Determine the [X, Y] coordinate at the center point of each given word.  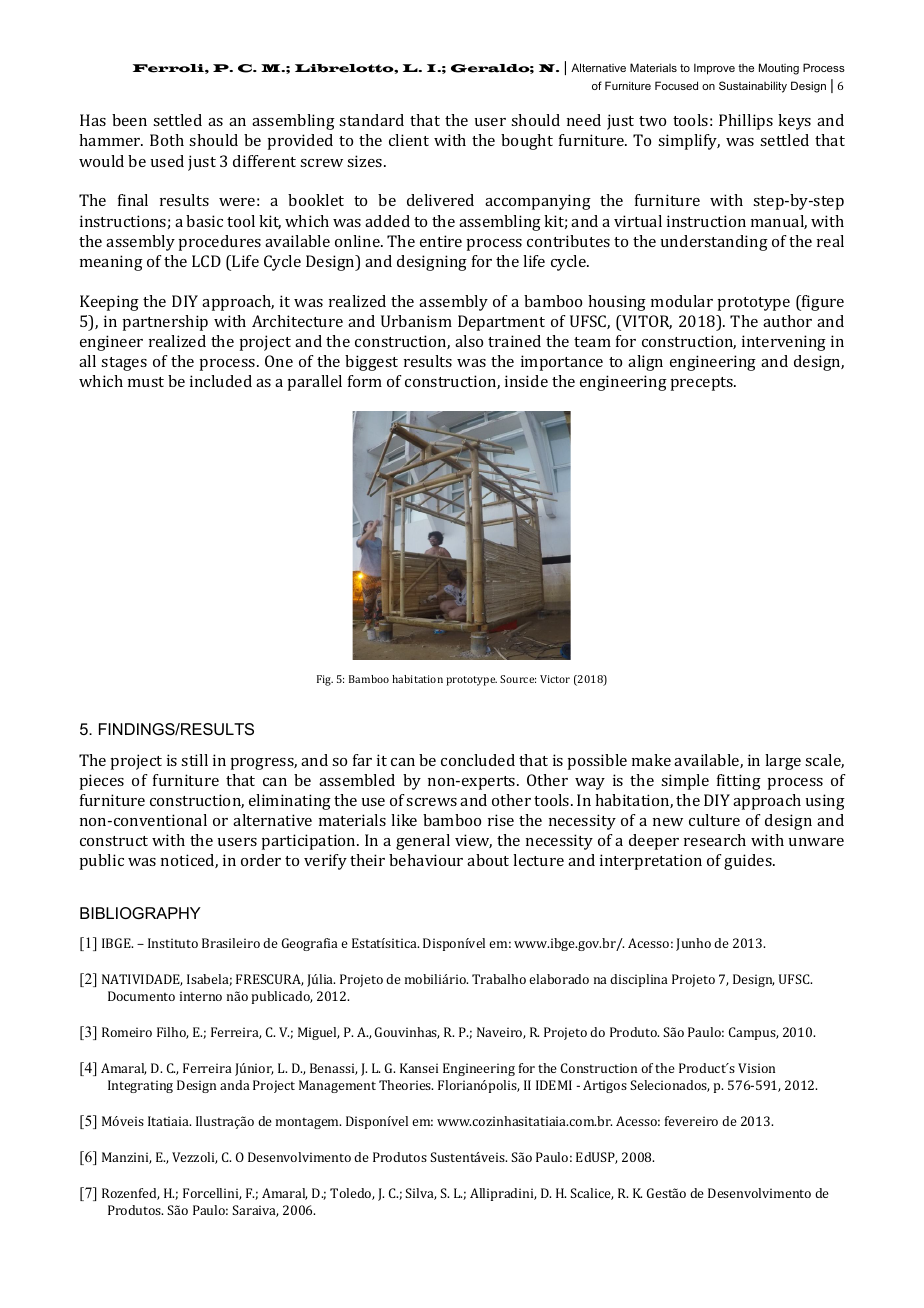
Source [518, 679]
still [194, 760]
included [221, 381]
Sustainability [753, 87]
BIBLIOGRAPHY [140, 913]
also [469, 341]
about [488, 860]
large [783, 762]
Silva [420, 1194]
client [409, 140]
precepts [702, 384]
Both [167, 140]
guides [749, 862]
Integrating [140, 1086]
